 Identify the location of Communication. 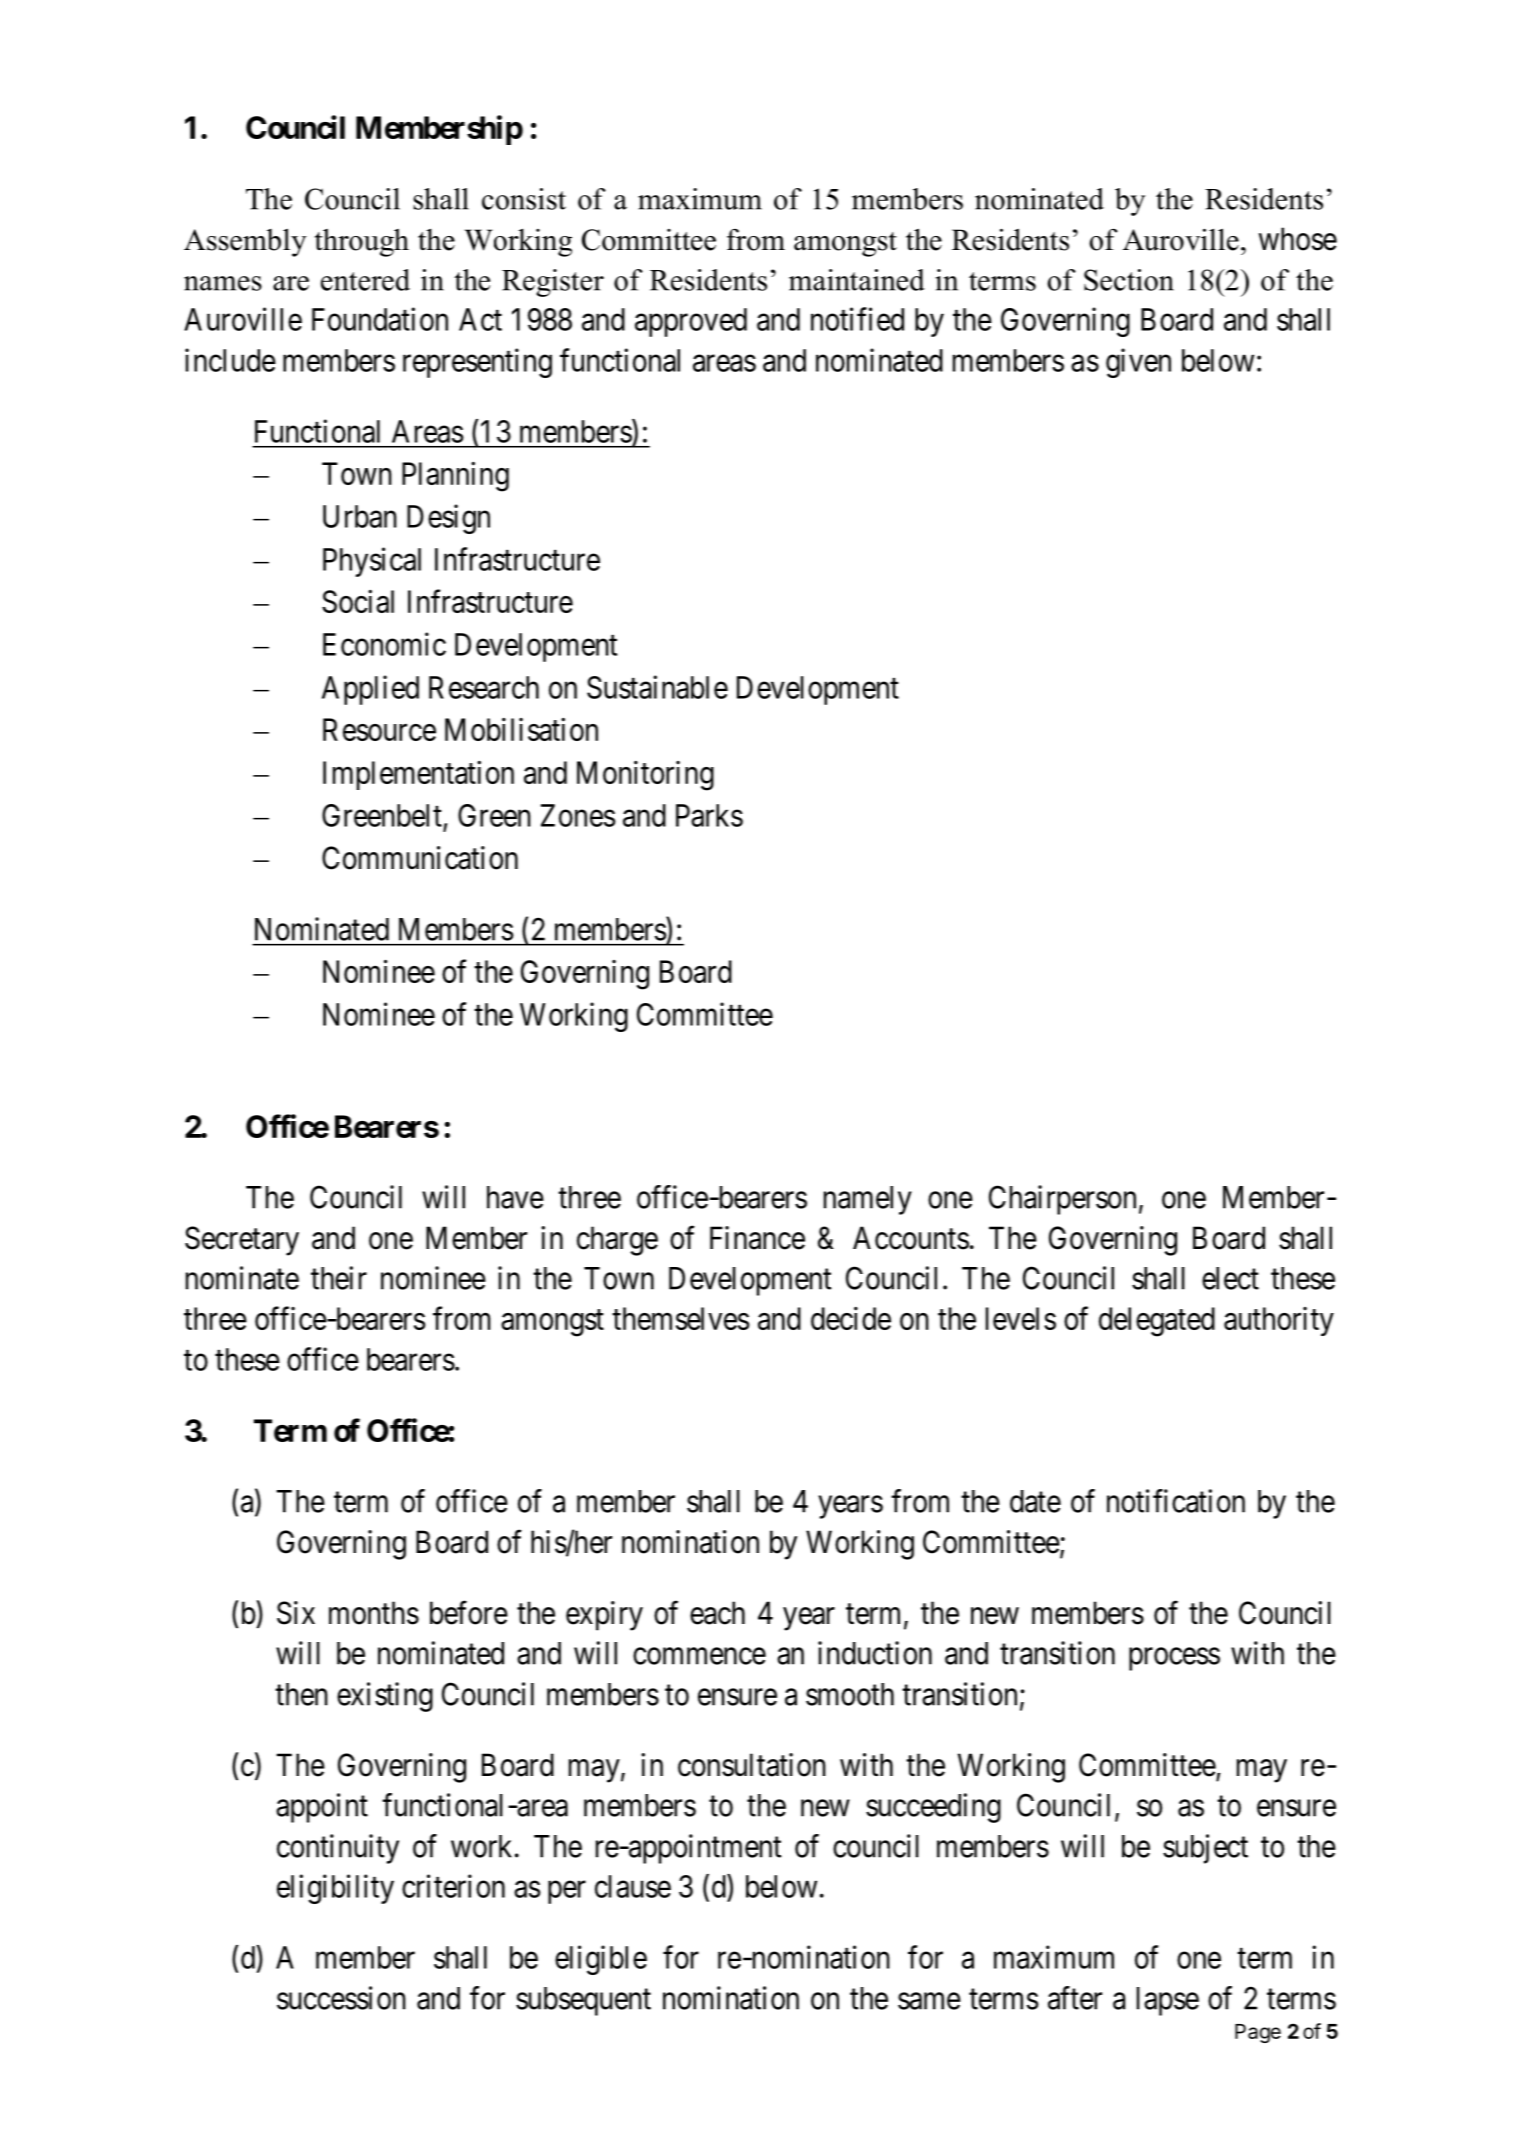
(420, 858).
